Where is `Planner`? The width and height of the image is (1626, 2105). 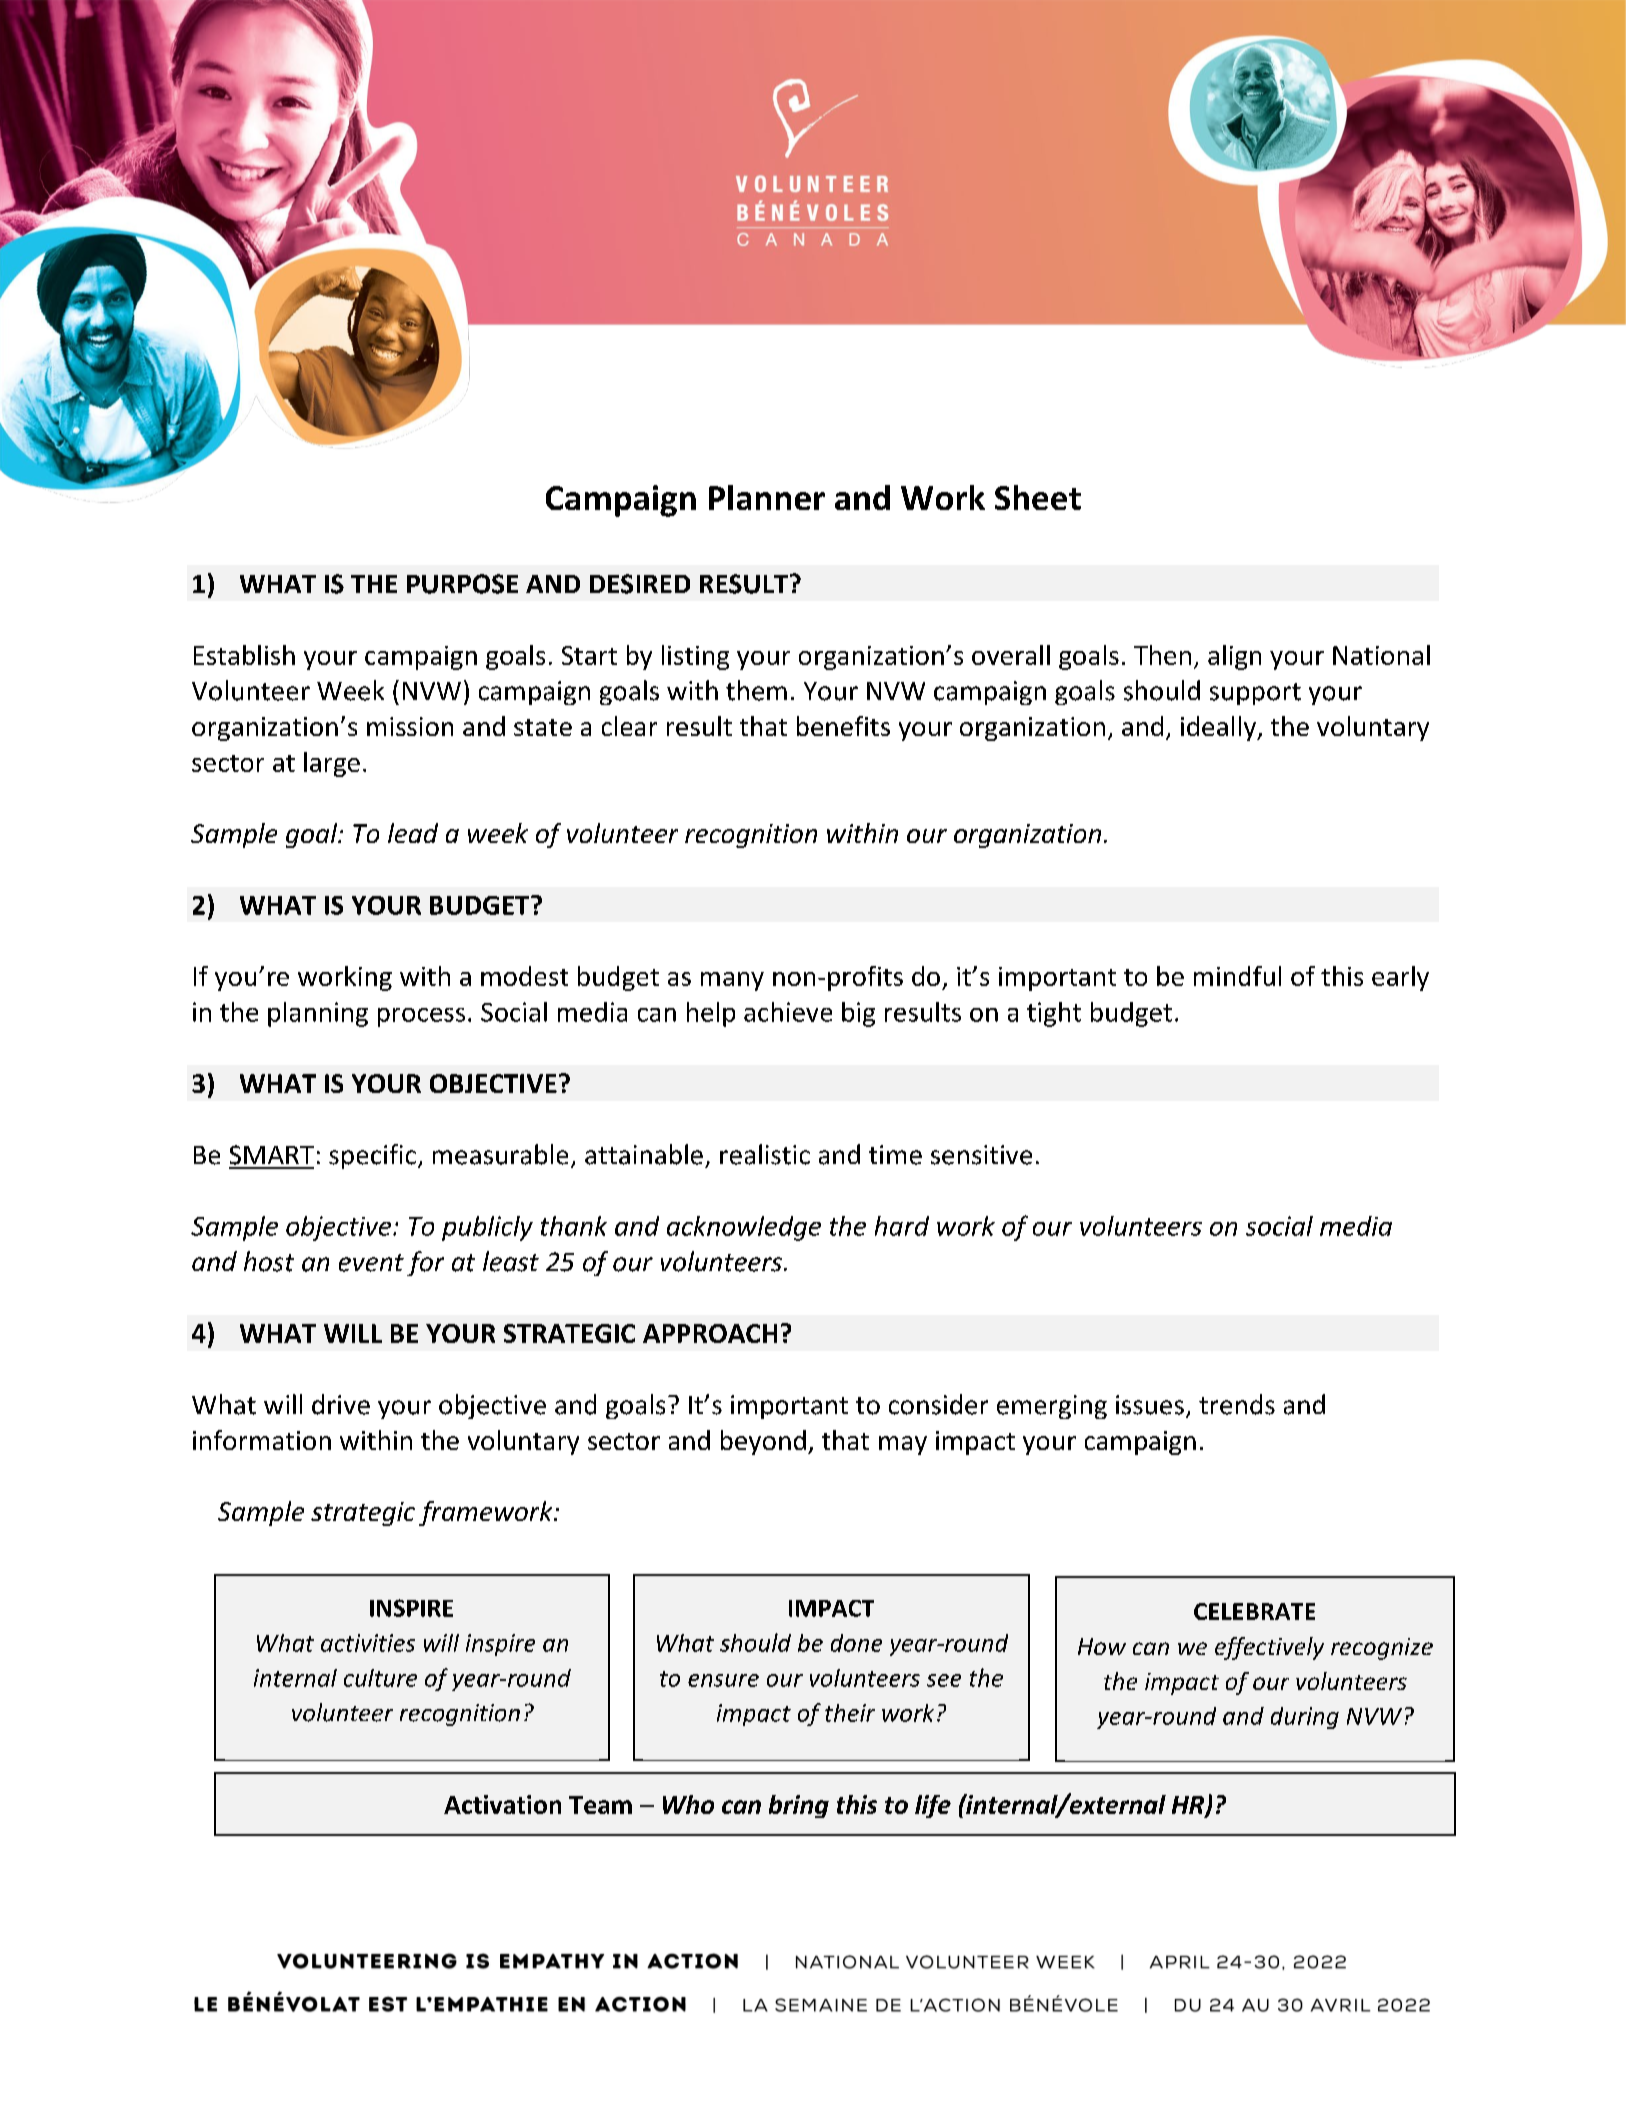
Planner is located at coordinates (767, 497).
